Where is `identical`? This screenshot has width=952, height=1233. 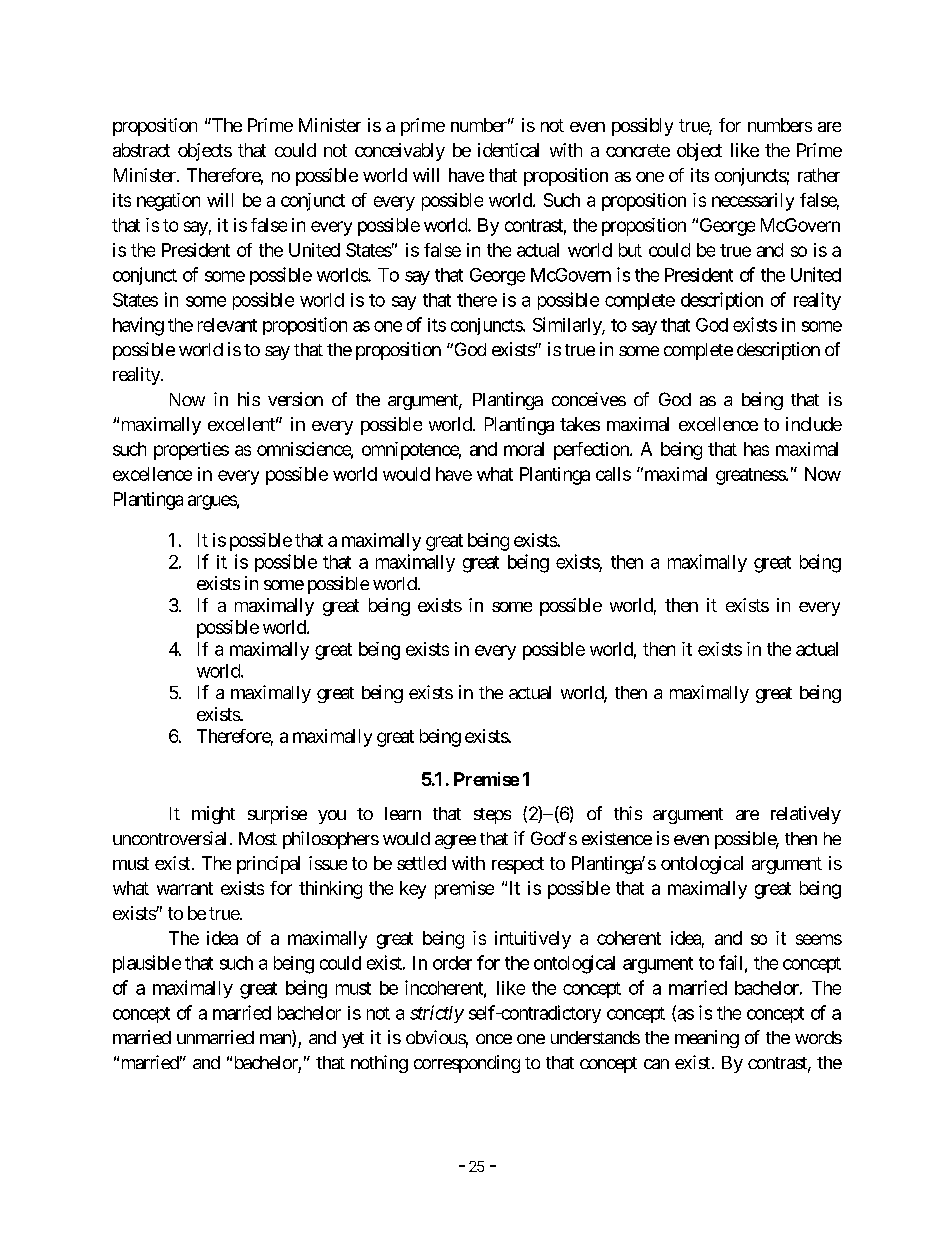
identical is located at coordinates (508, 150).
